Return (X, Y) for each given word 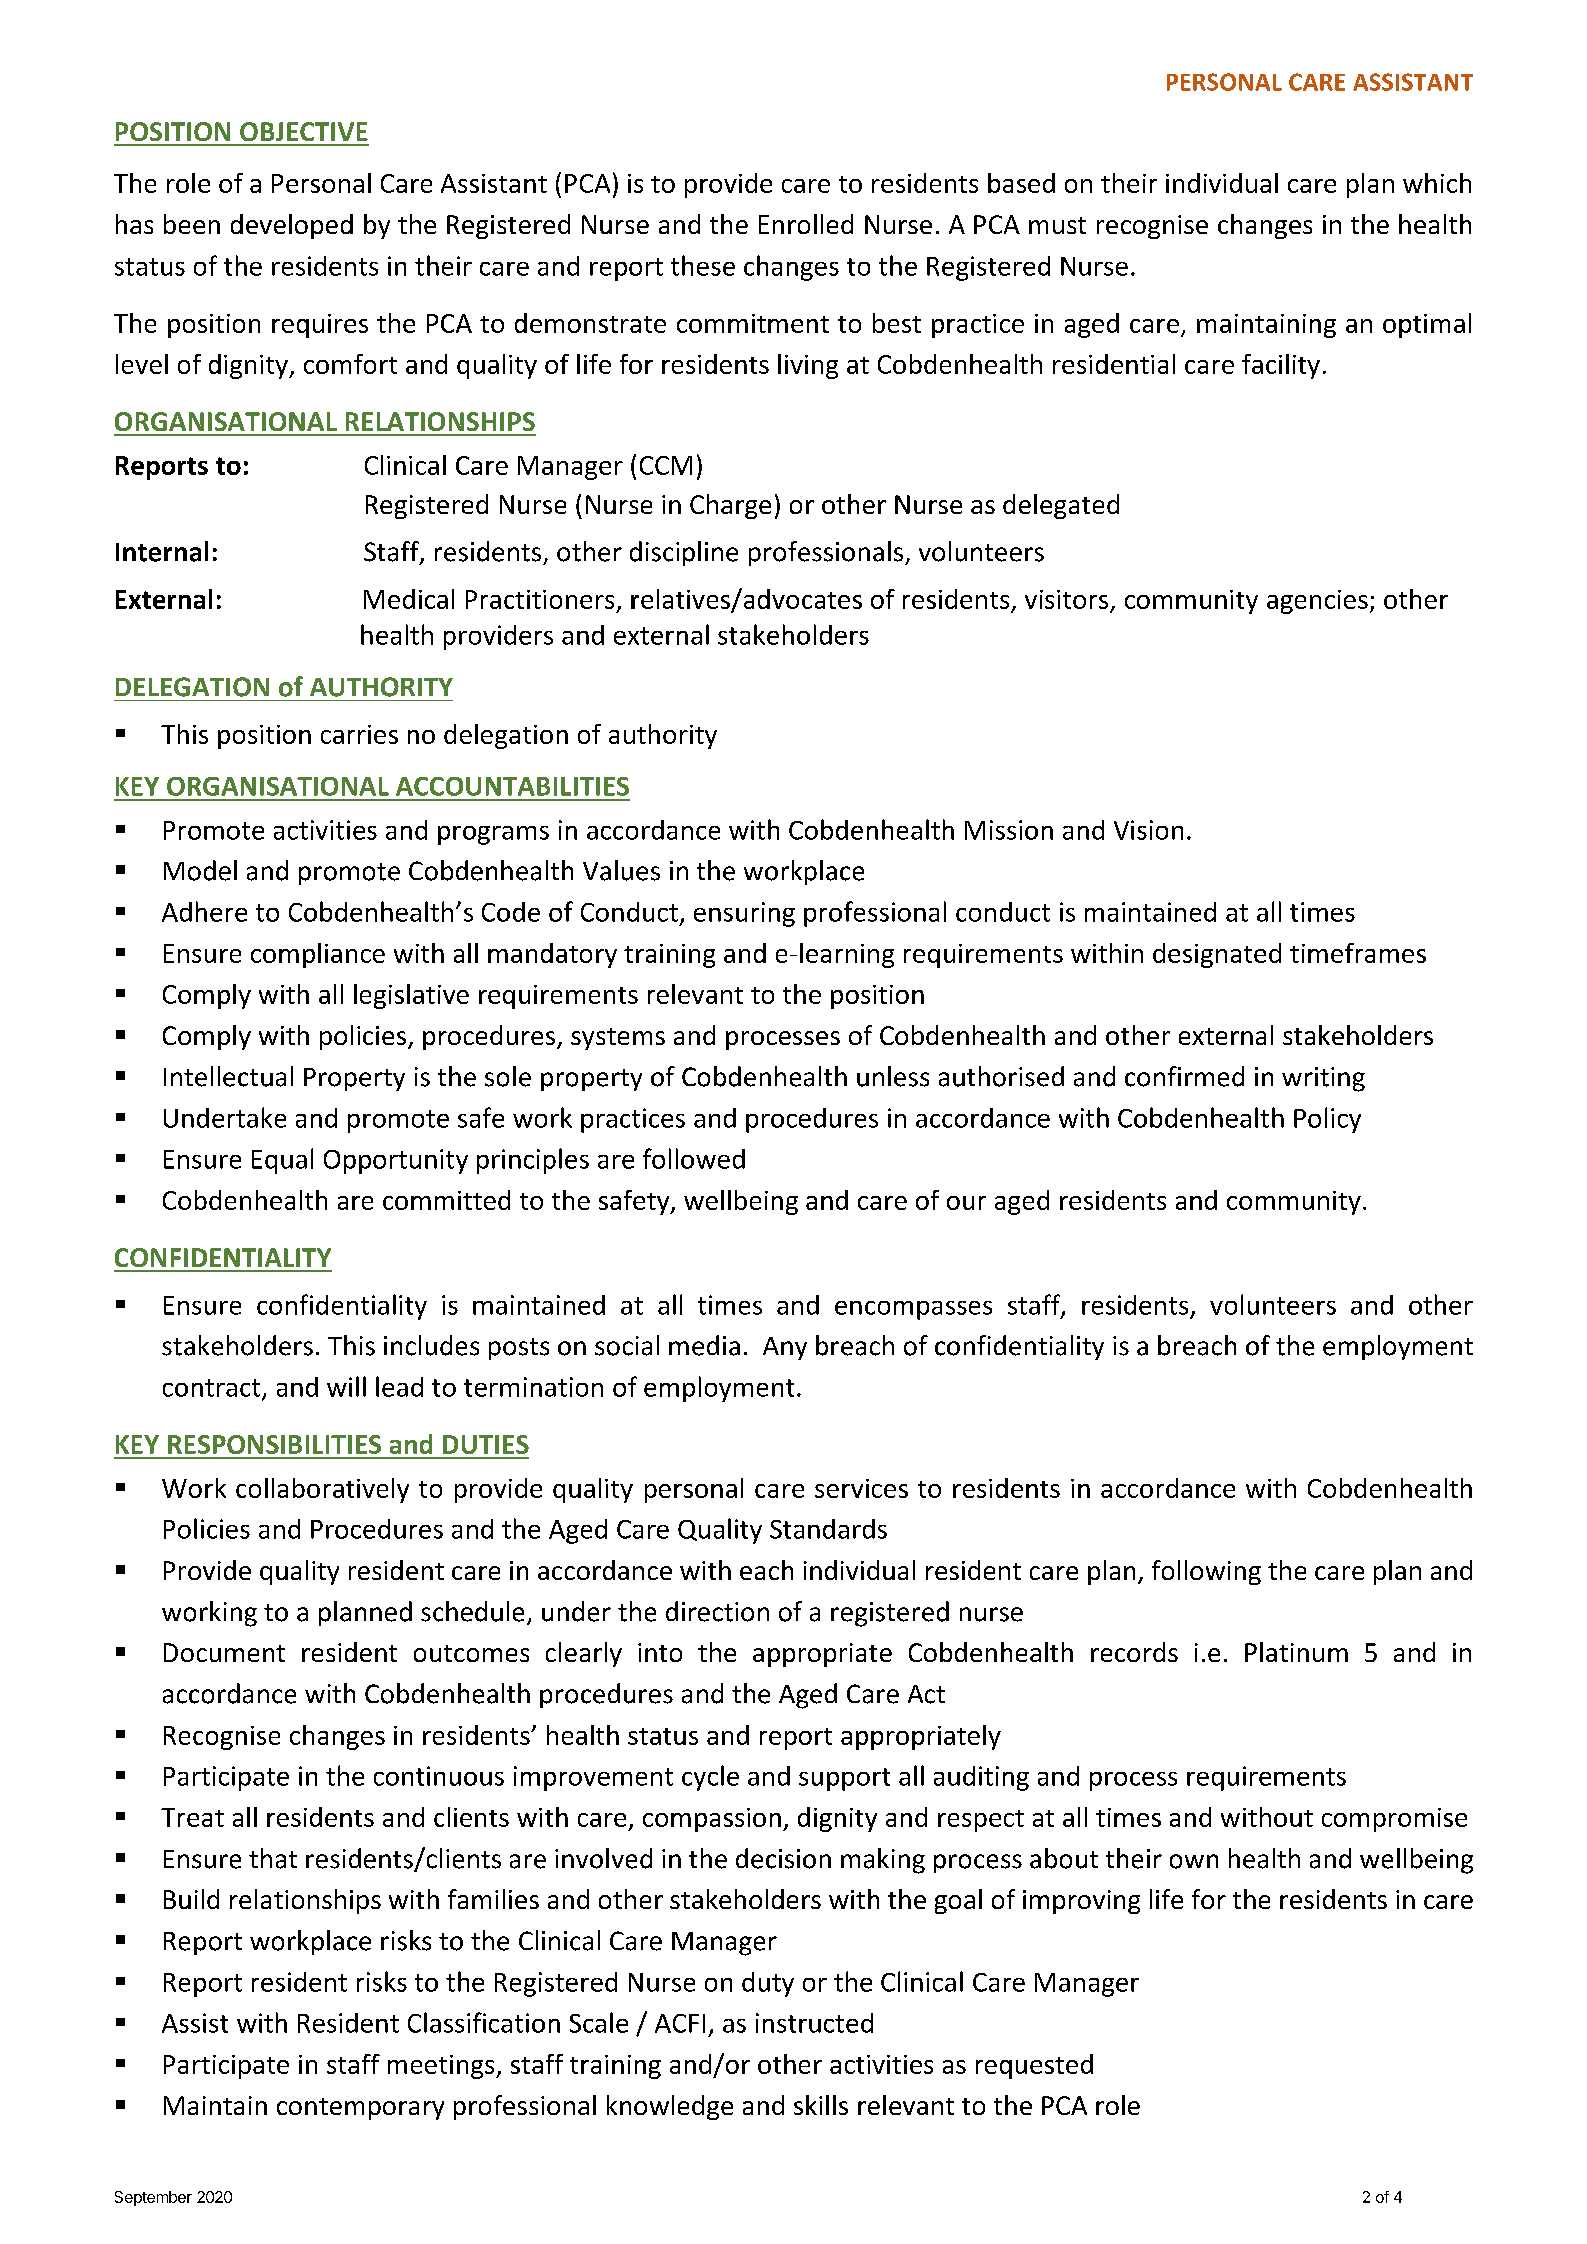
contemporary (360, 2109)
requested (1034, 2066)
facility (1281, 366)
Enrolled (806, 224)
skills (821, 2105)
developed (292, 226)
